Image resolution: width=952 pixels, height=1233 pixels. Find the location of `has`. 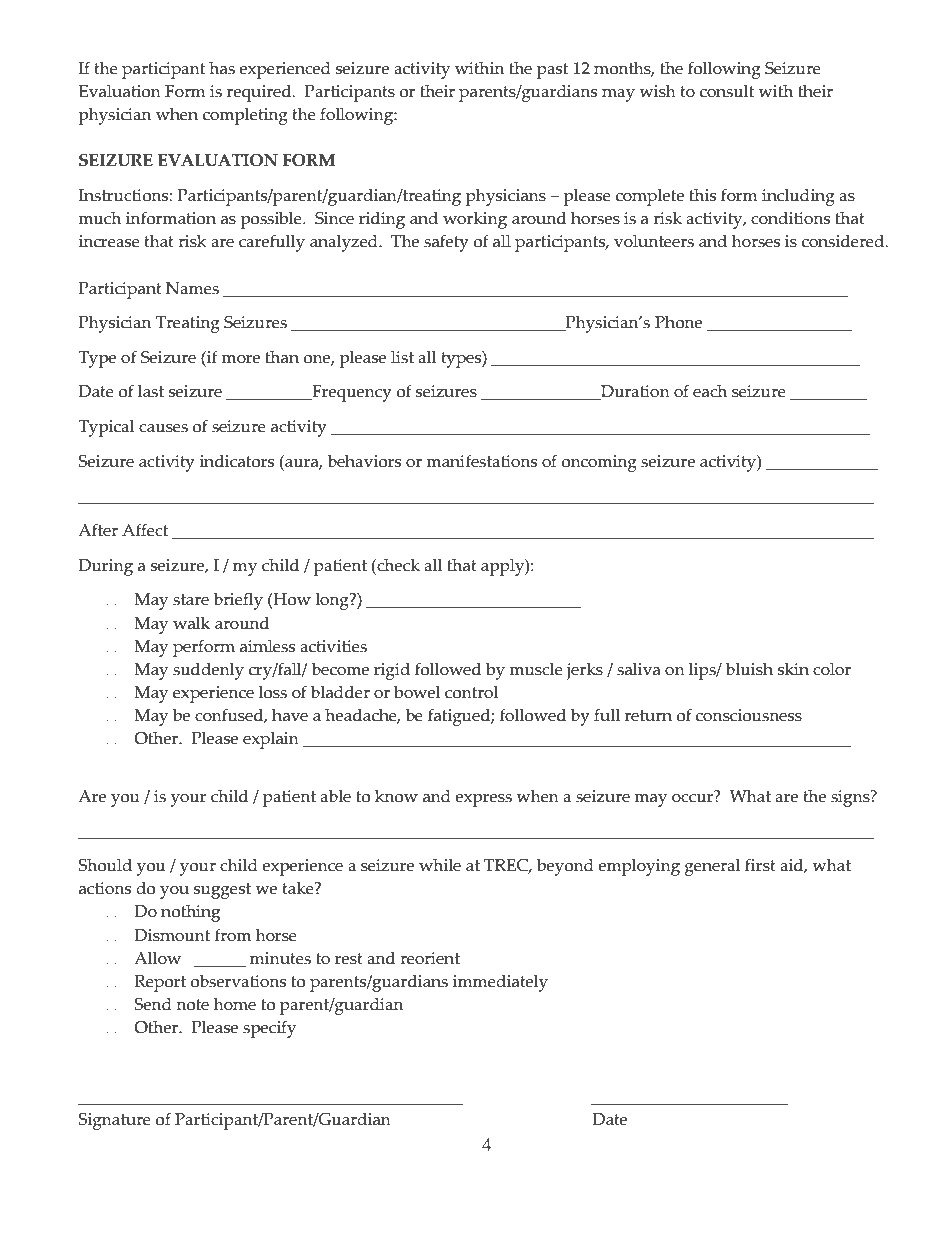

has is located at coordinates (222, 68).
